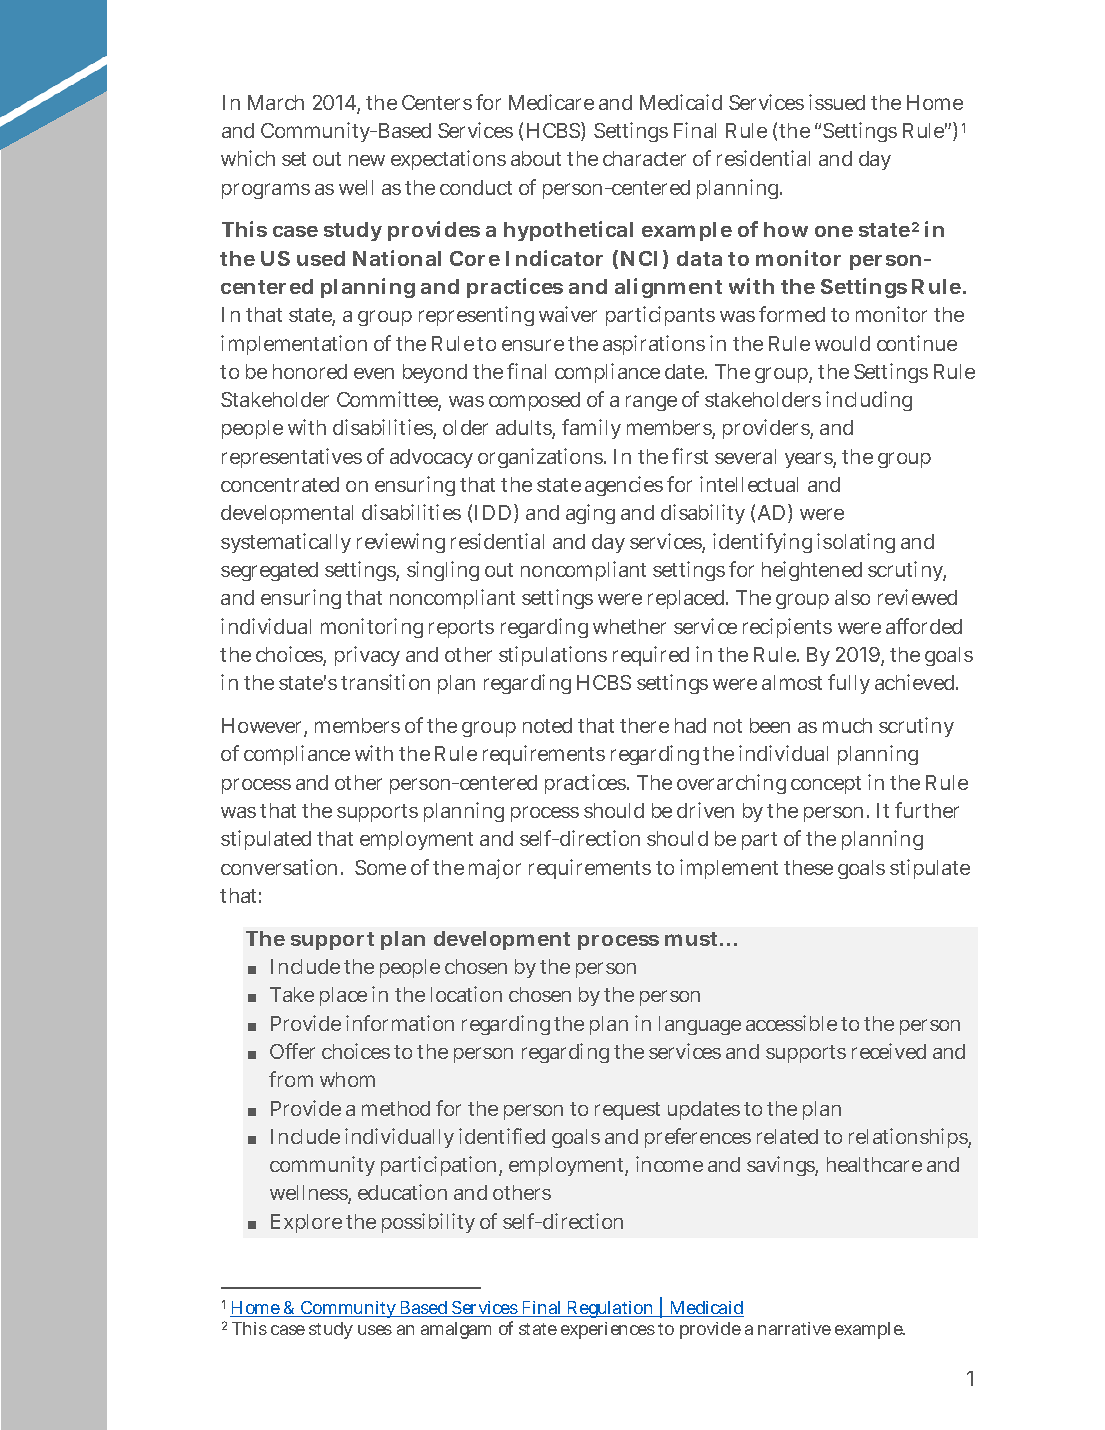 This image has width=1105, height=1430. Describe the element at coordinates (375, 1330) in the image. I see `uses` at that location.
